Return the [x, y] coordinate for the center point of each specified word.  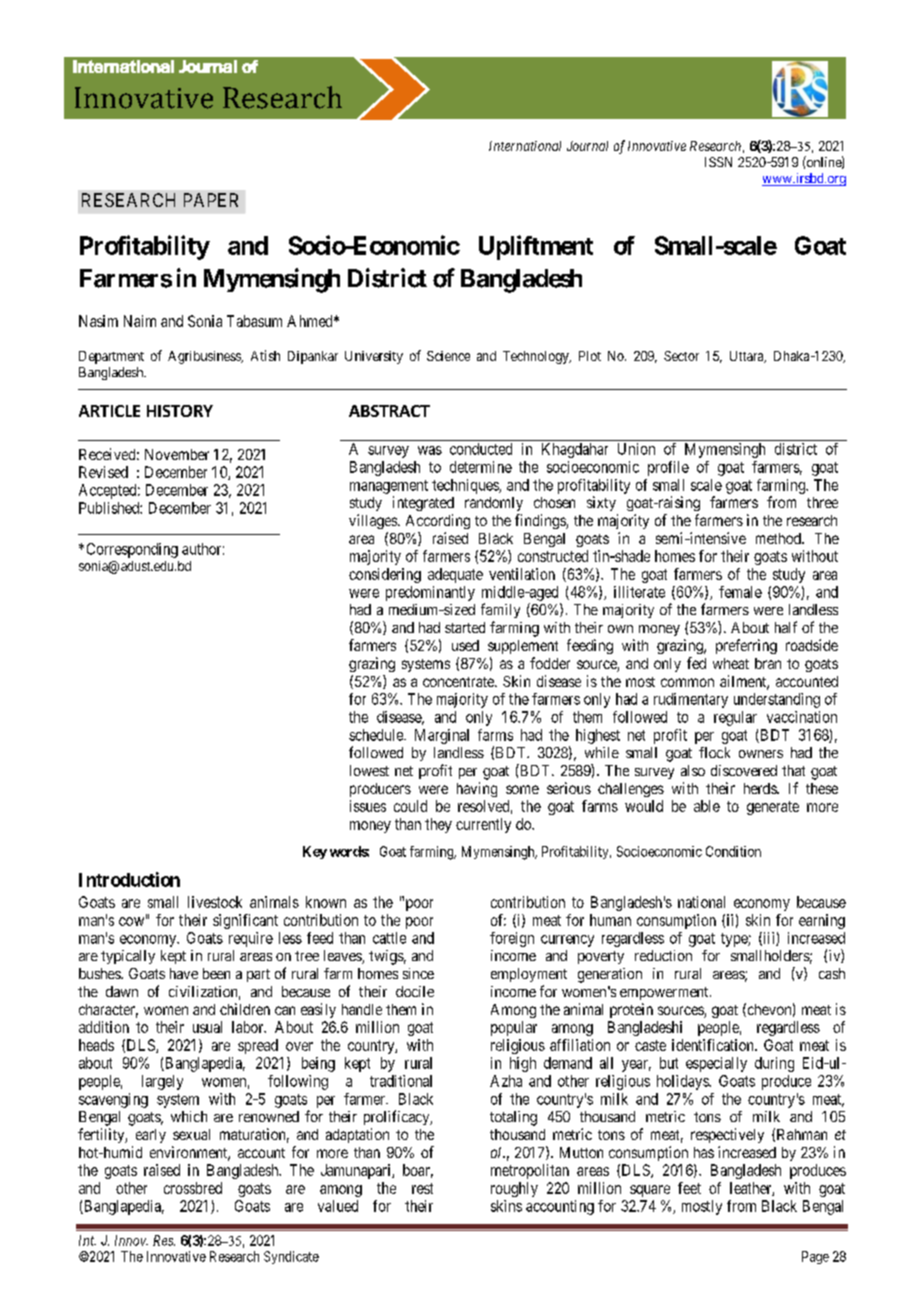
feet [689, 1188]
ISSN [718, 162]
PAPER [211, 200]
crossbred [193, 1188]
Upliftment [536, 247]
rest [422, 1188]
